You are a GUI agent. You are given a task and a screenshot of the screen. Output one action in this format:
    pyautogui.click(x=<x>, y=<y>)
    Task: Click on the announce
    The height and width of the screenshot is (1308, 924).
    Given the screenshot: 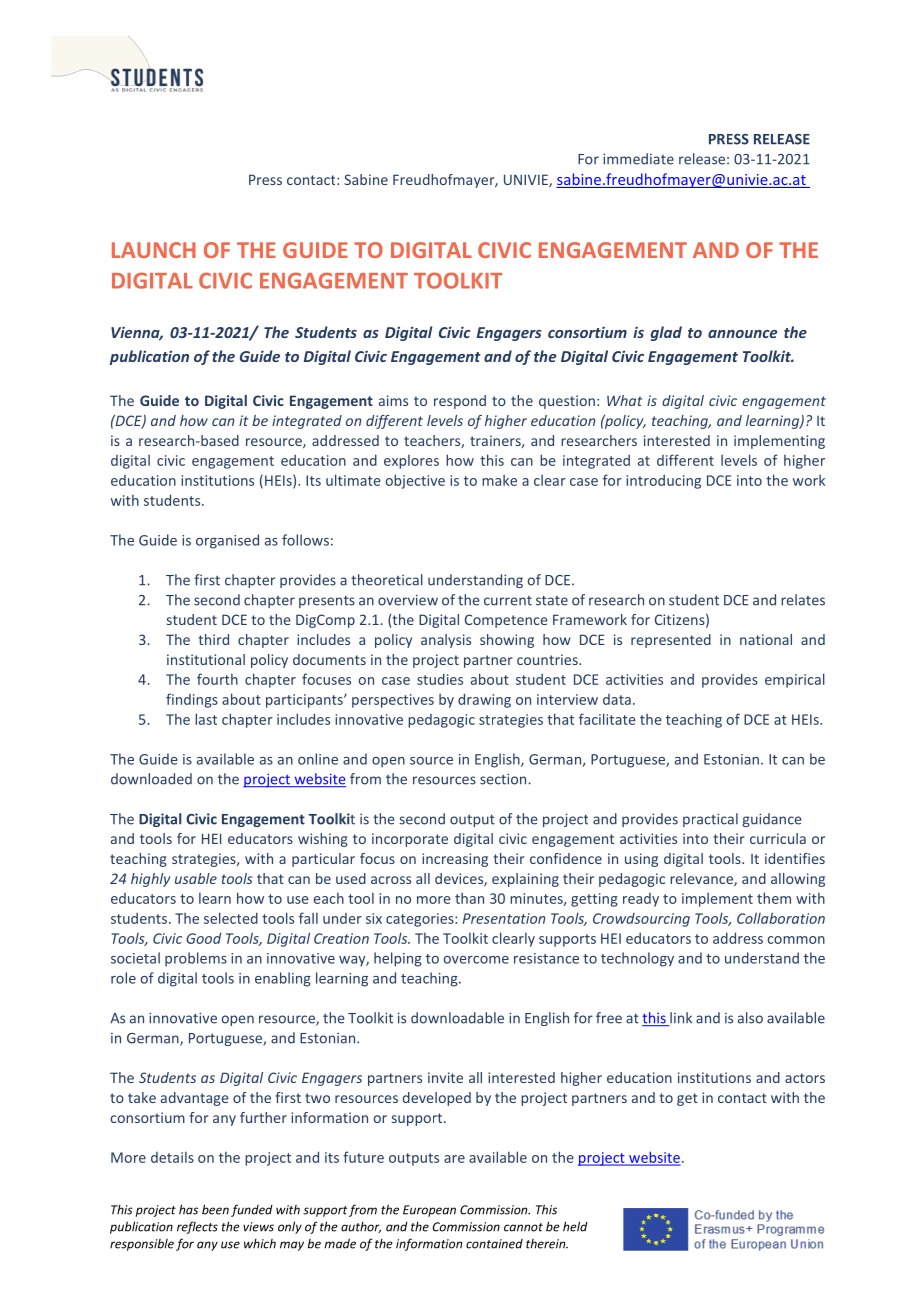 What is the action you would take?
    pyautogui.click(x=742, y=334)
